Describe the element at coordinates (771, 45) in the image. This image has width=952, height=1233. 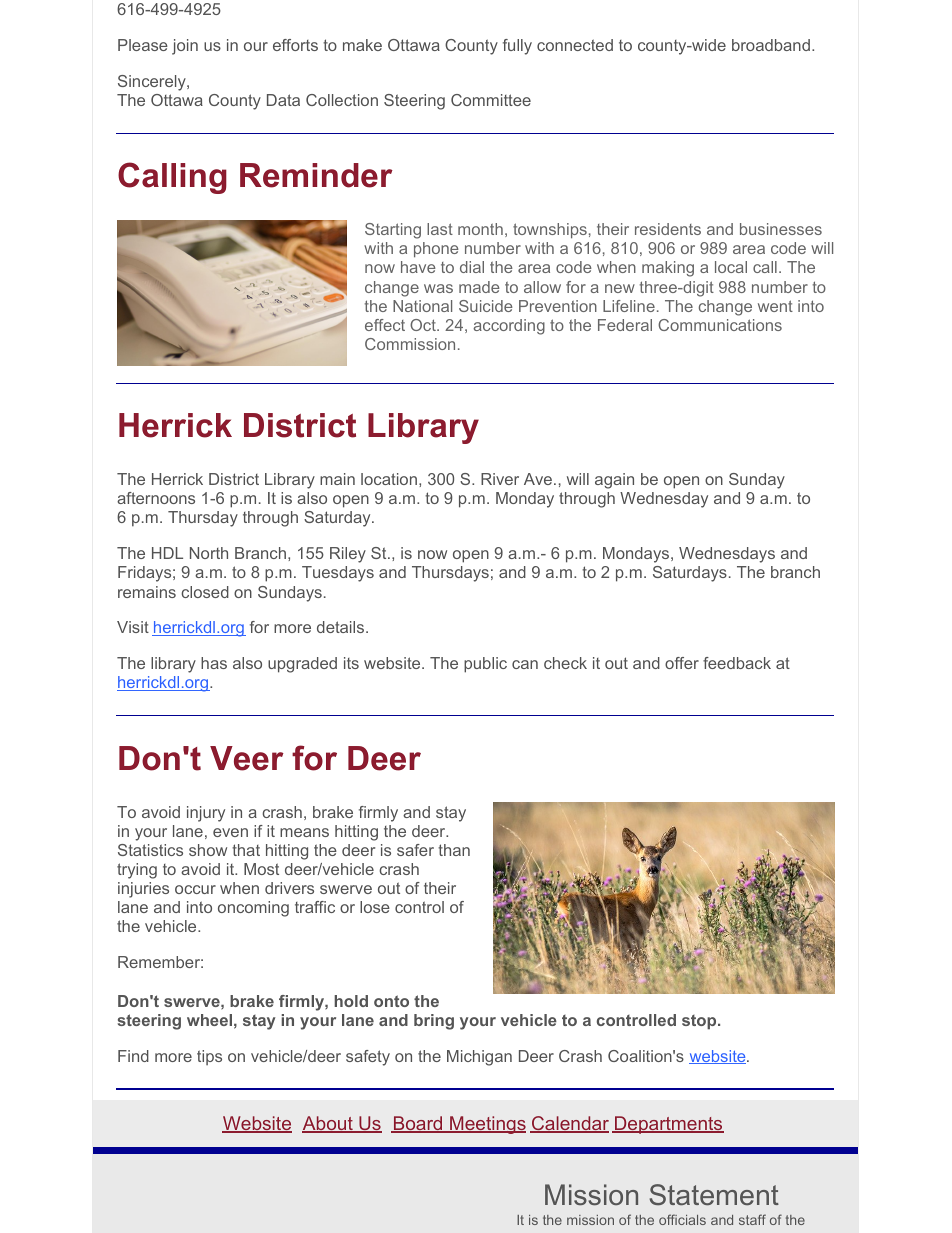
I see `broadband` at that location.
